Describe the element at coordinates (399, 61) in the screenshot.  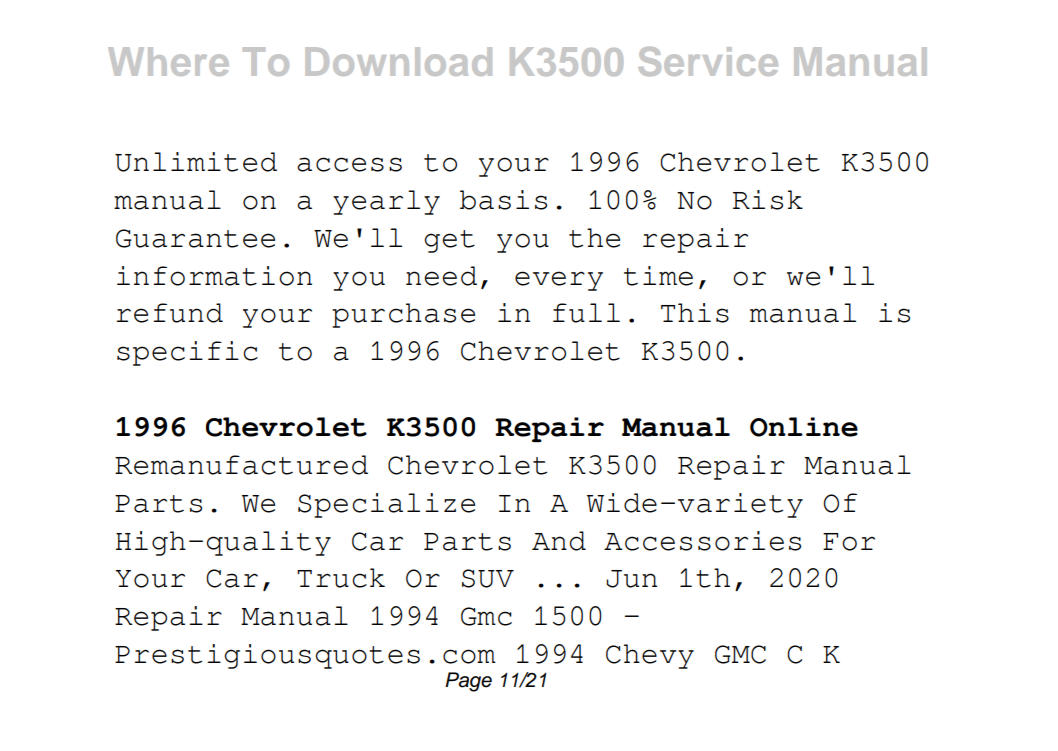
I see `Download` at that location.
